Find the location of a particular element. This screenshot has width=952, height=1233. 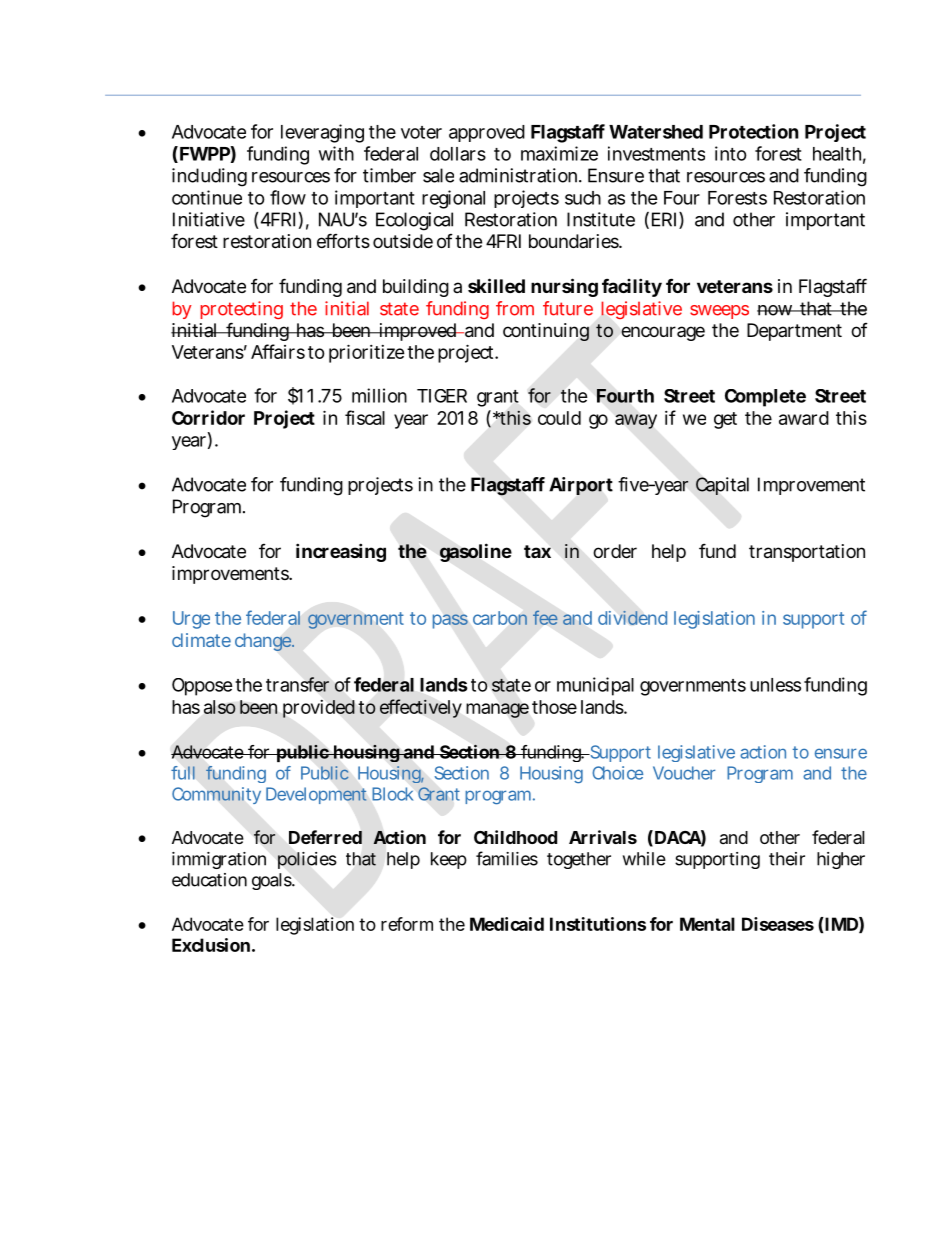

including is located at coordinates (209, 177).
